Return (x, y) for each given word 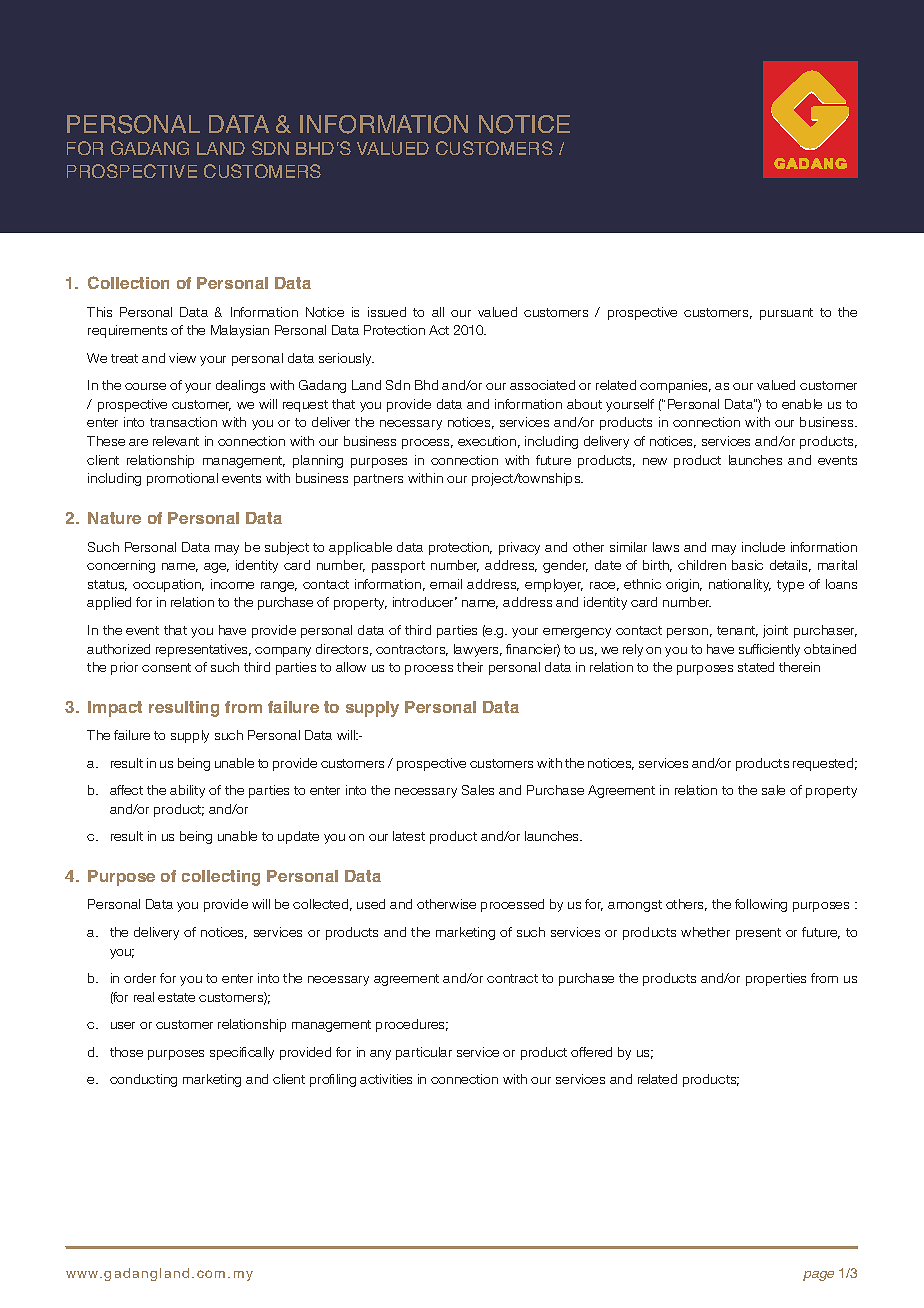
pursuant (786, 314)
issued (387, 312)
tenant (737, 631)
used (371, 904)
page (818, 1276)
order (140, 978)
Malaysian (240, 331)
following (761, 905)
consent (166, 667)
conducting (143, 1080)
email (446, 584)
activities (386, 1079)
